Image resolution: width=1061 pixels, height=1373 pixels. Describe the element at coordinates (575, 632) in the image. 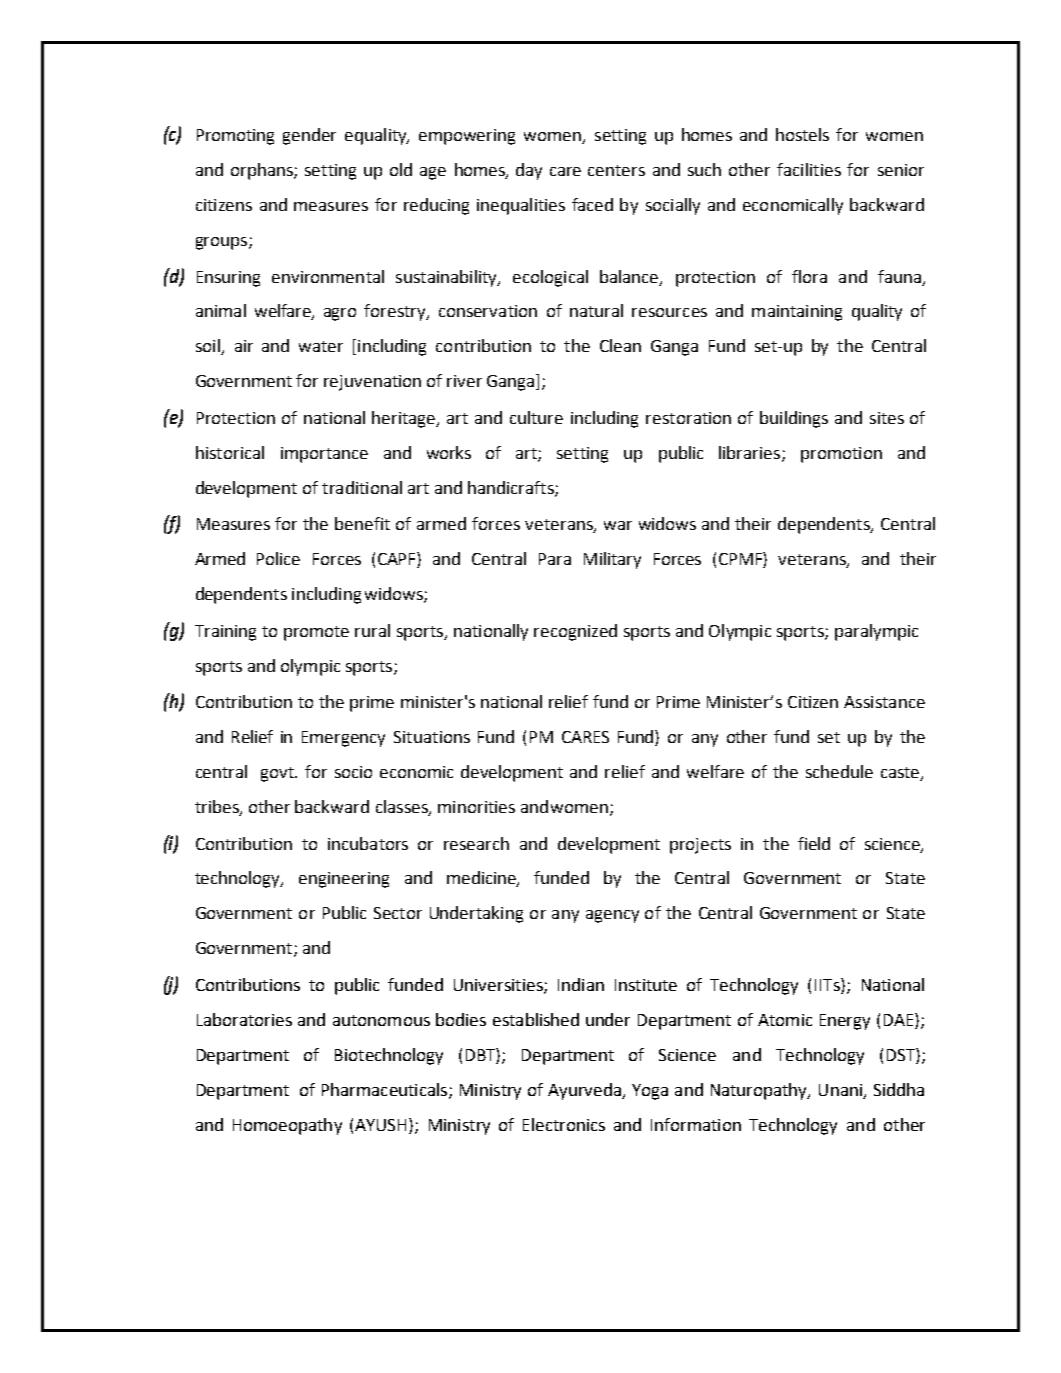

I see `recognized` at that location.
